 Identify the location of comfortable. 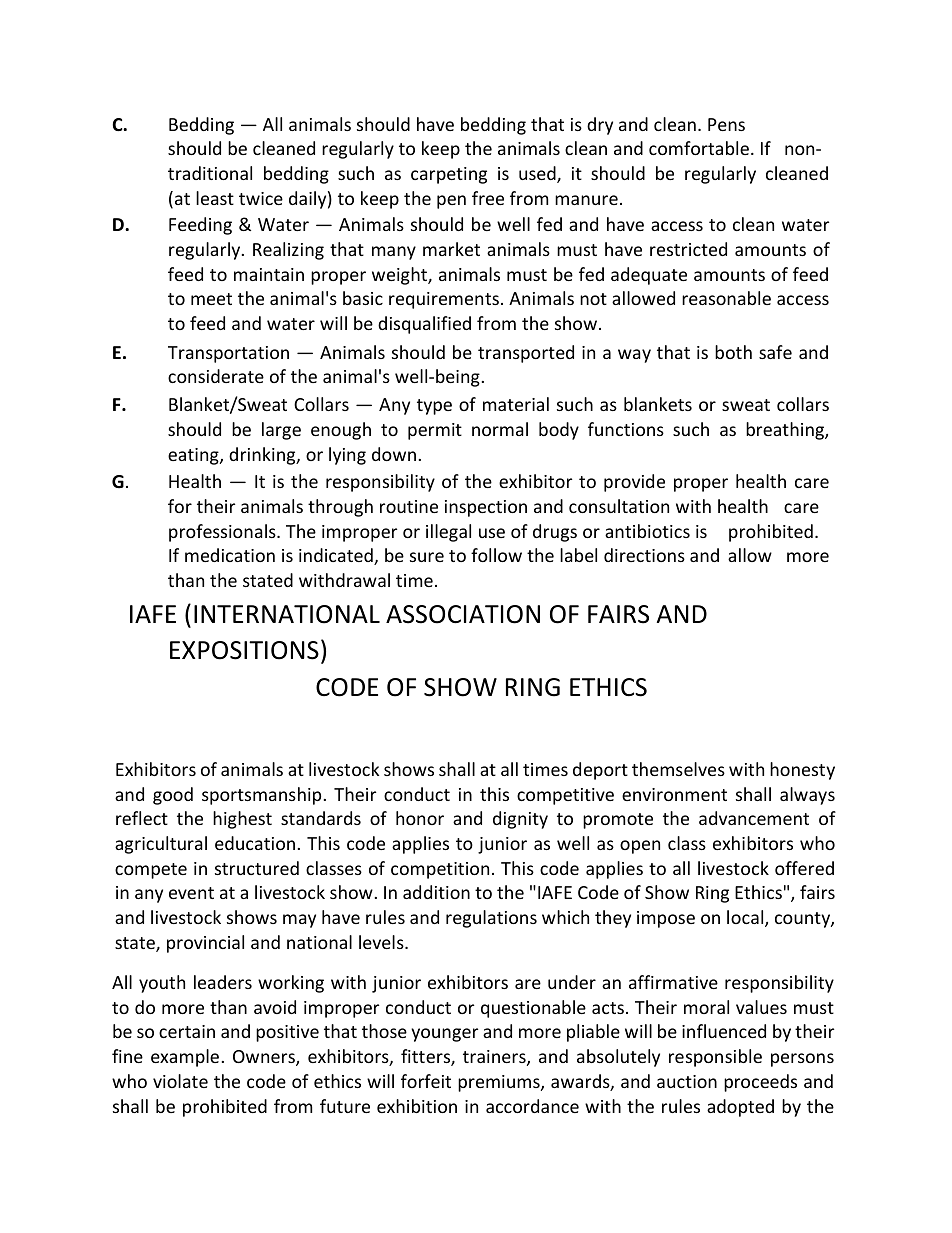
(699, 148).
